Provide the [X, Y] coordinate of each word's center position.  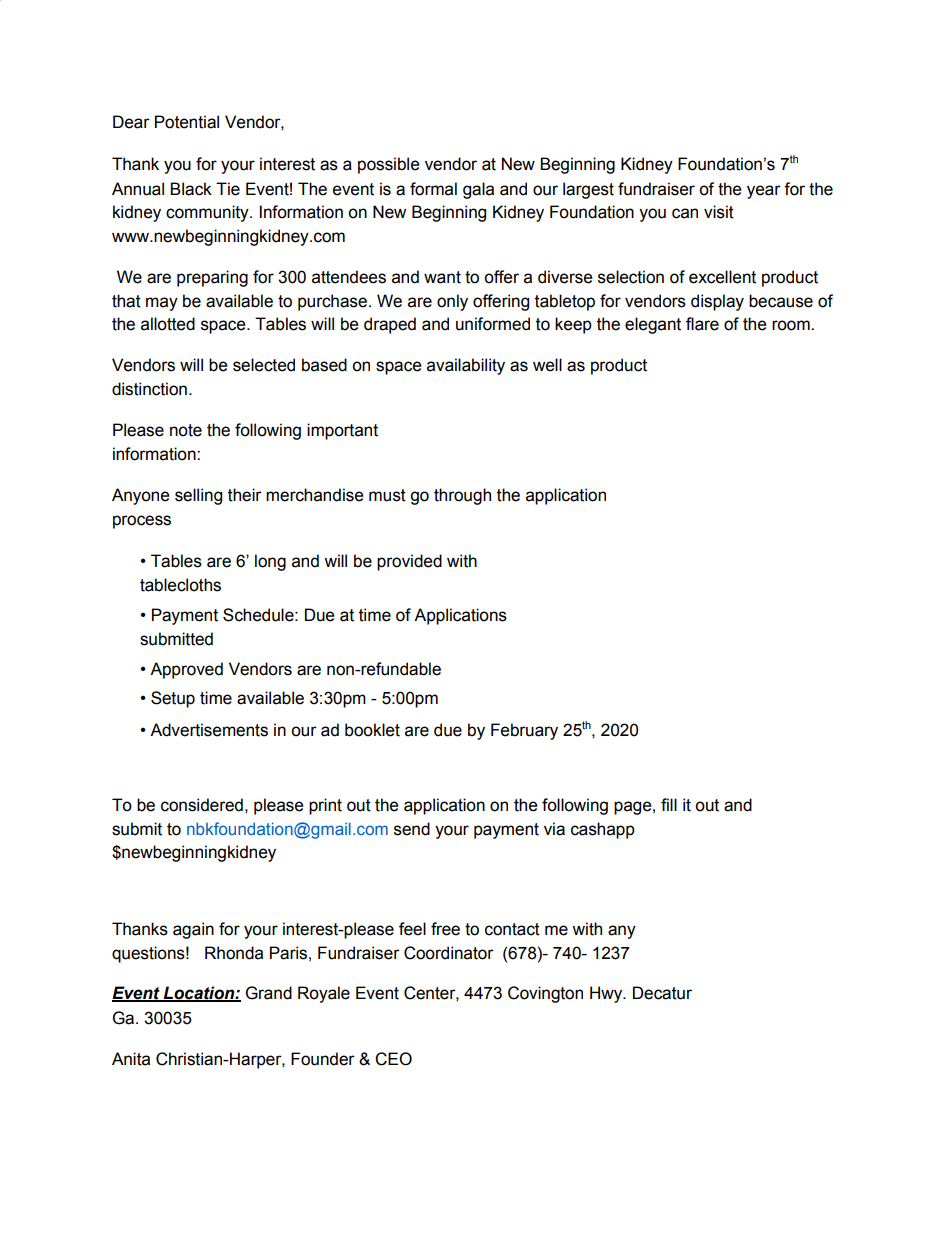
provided [409, 562]
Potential [187, 122]
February [524, 731]
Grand [269, 993]
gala [478, 190]
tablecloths [180, 585]
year [764, 192]
